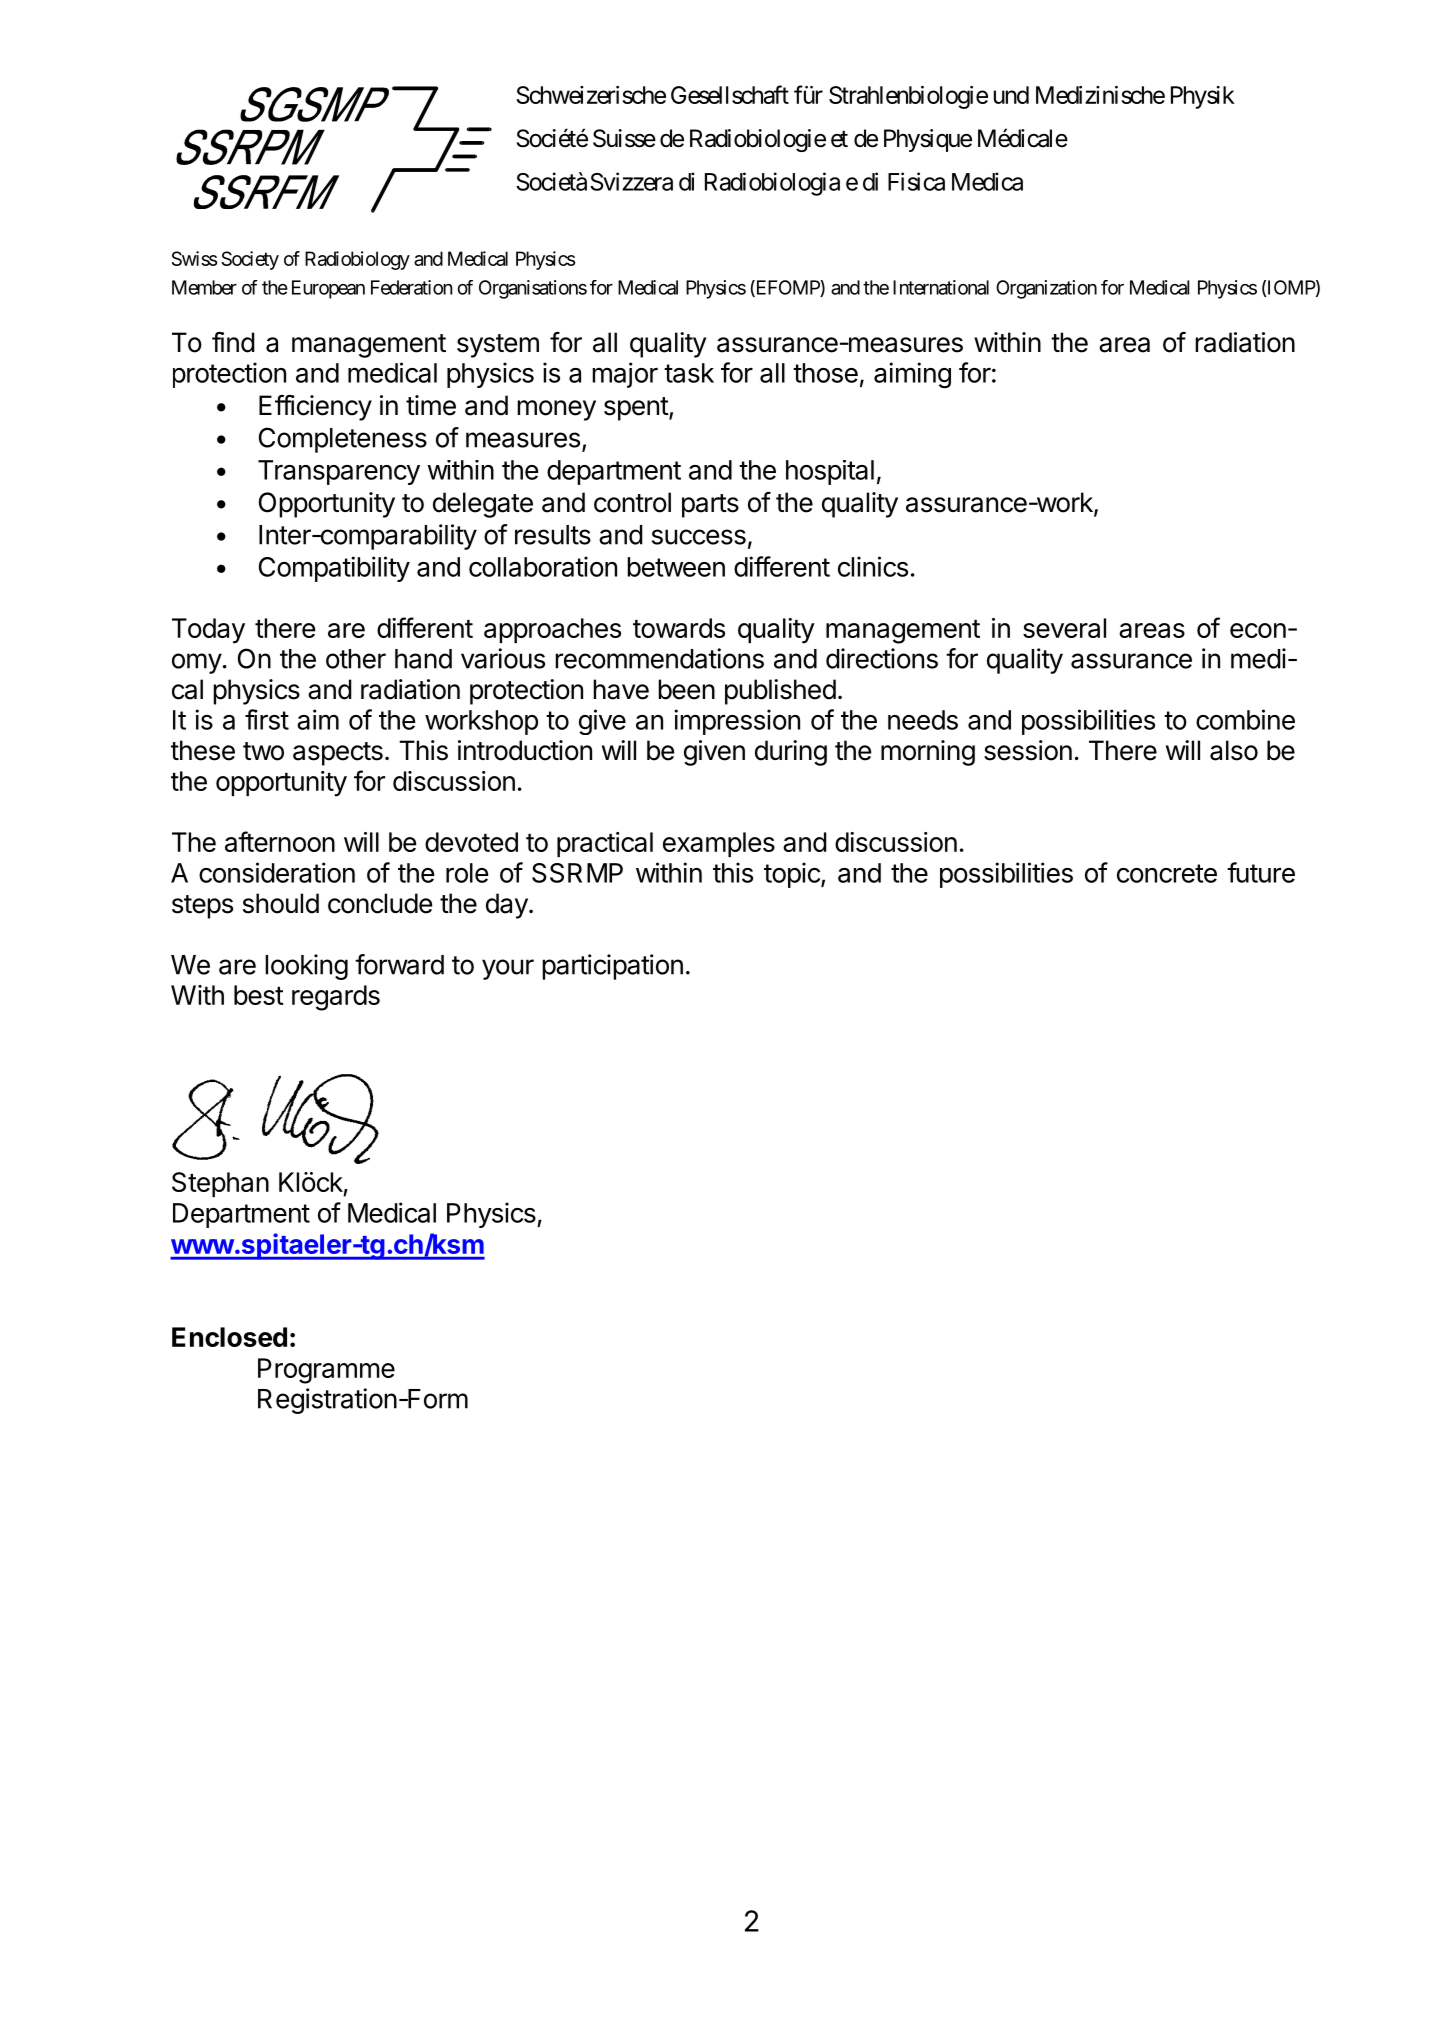 The image size is (1431, 2025). Describe the element at coordinates (612, 967) in the page. I see `participation` at that location.
